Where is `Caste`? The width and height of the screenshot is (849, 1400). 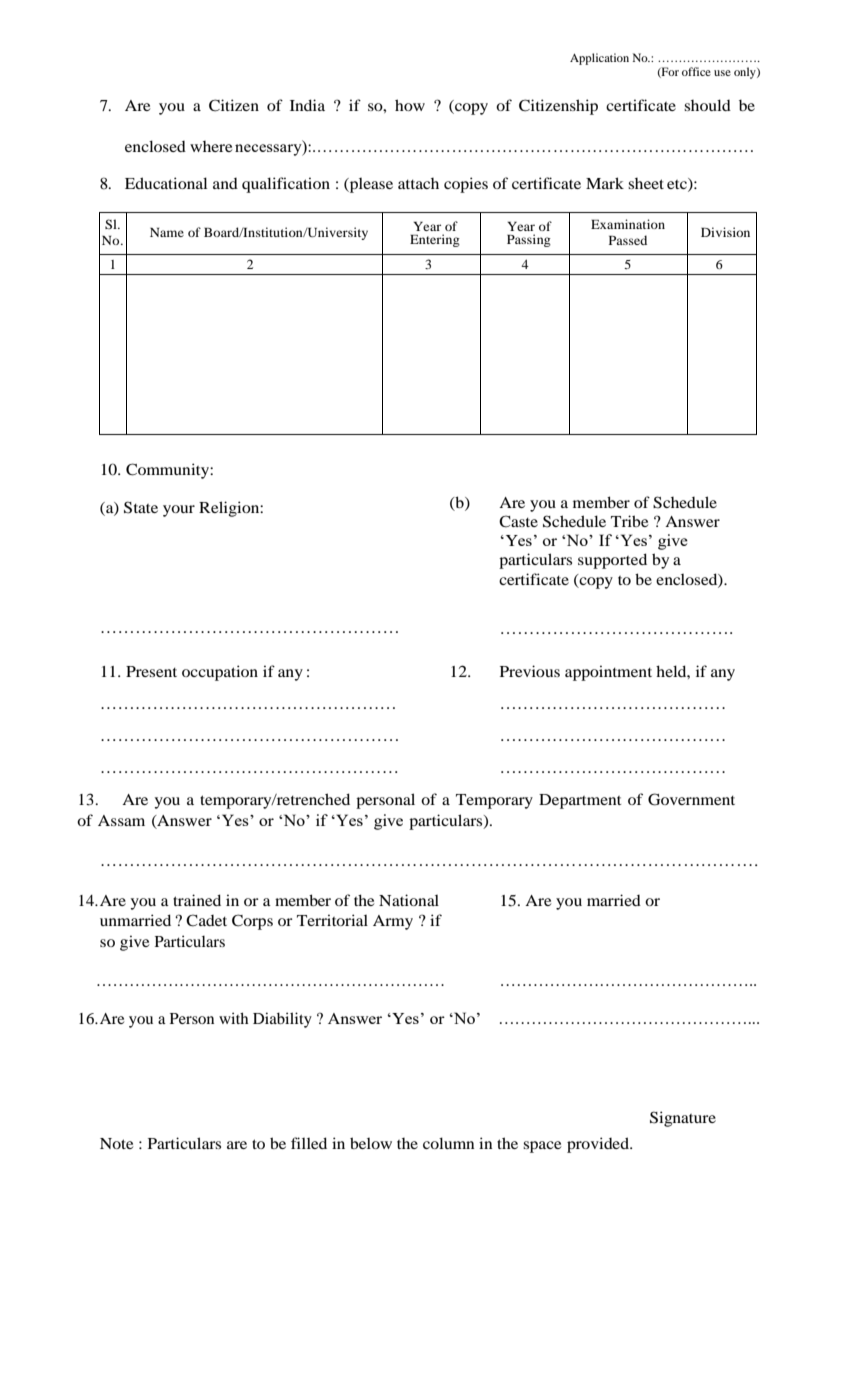
Caste is located at coordinates (518, 521).
